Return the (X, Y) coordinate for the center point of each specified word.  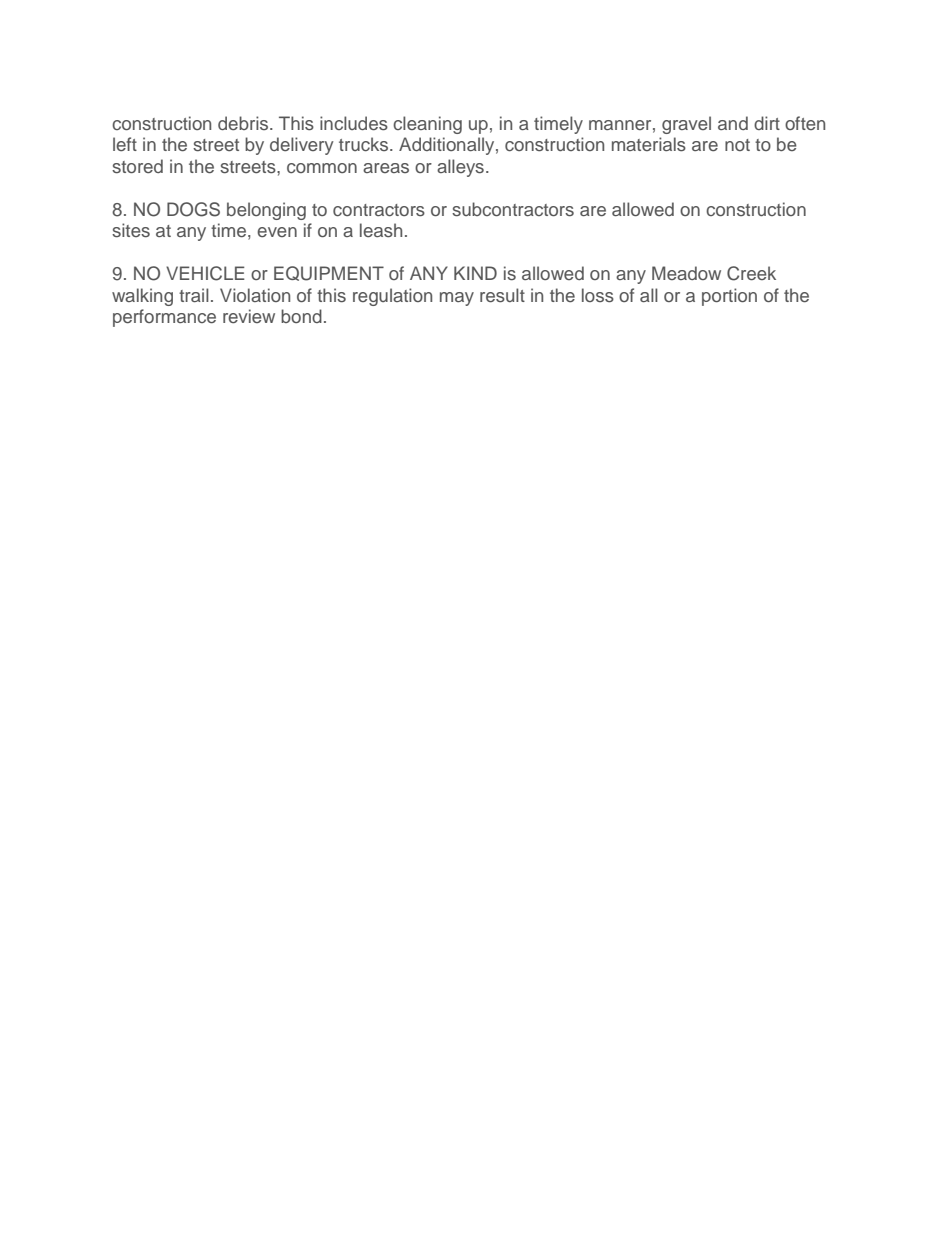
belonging (266, 211)
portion (729, 297)
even (277, 232)
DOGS (193, 209)
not (737, 145)
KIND (475, 273)
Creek (751, 273)
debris (244, 123)
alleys (460, 168)
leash (381, 230)
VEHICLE (205, 273)
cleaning (427, 125)
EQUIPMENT (329, 273)
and (733, 123)
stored (137, 166)
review (249, 316)
